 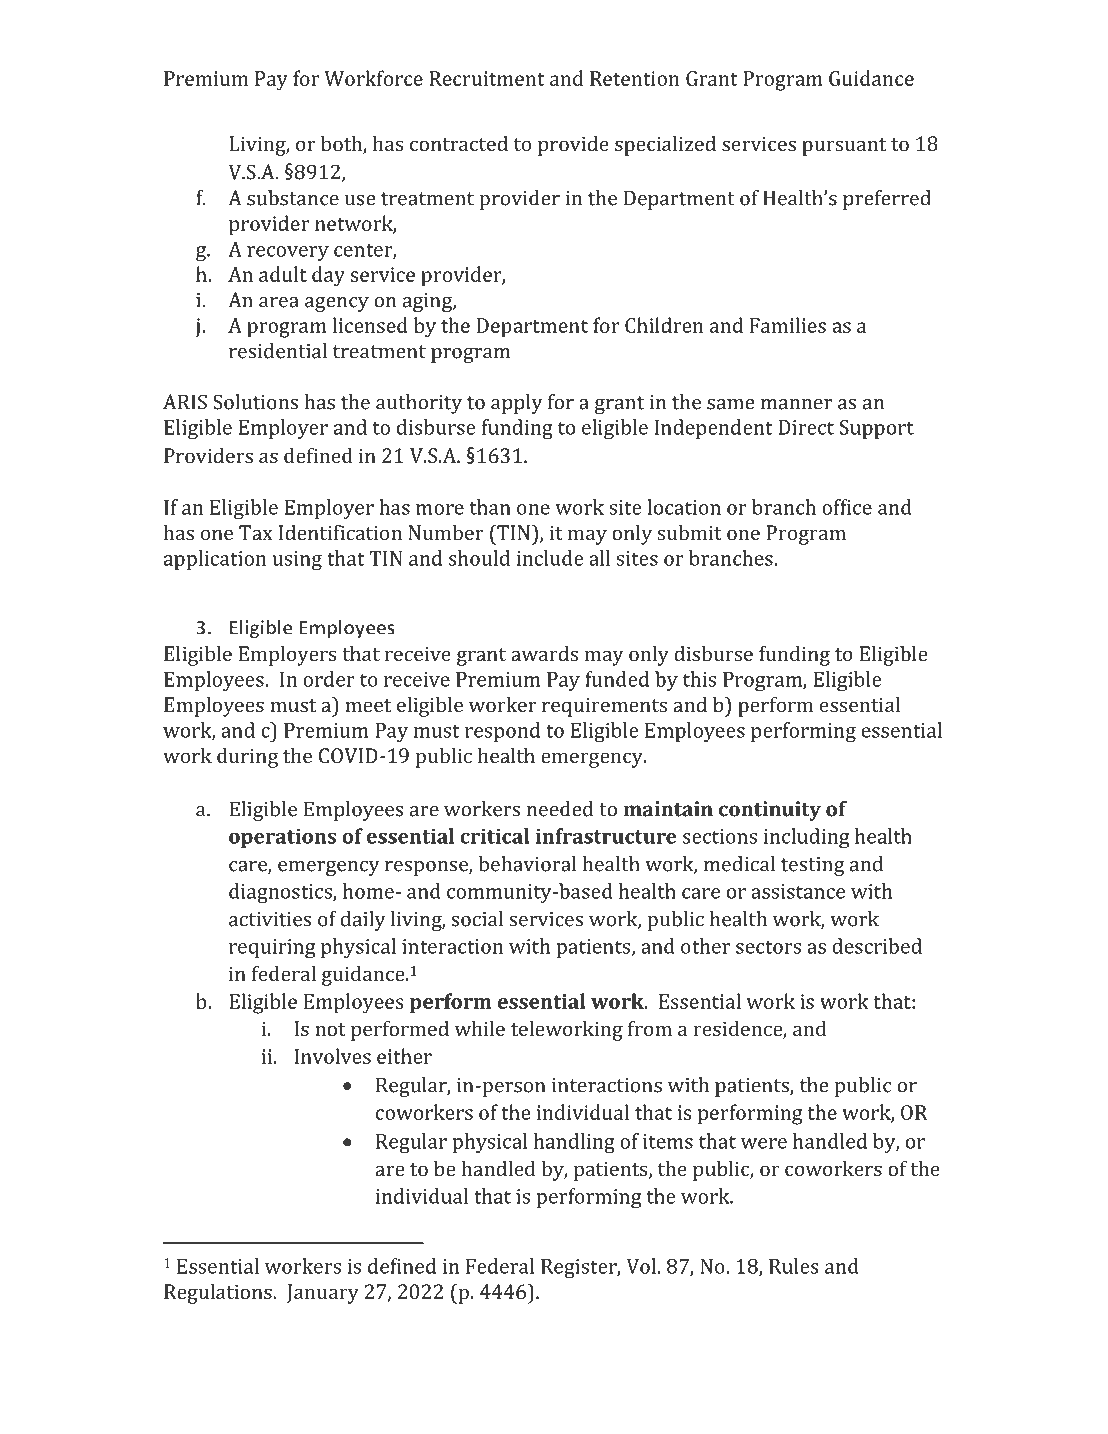 I want to click on office, so click(x=847, y=507).
